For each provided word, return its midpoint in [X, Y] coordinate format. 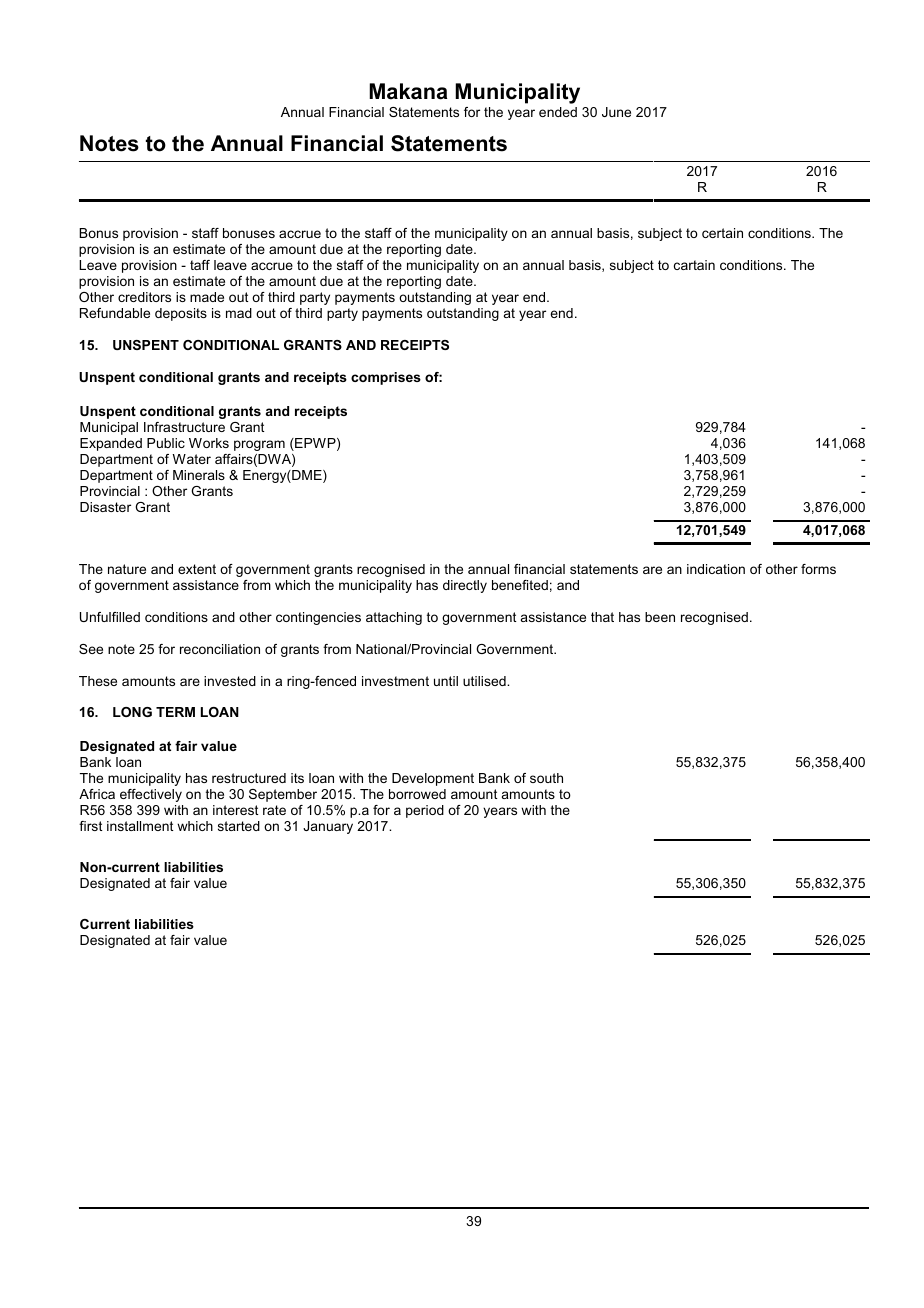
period [425, 811]
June [616, 112]
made [207, 297]
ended [558, 112]
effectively [151, 795]
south [546, 778]
